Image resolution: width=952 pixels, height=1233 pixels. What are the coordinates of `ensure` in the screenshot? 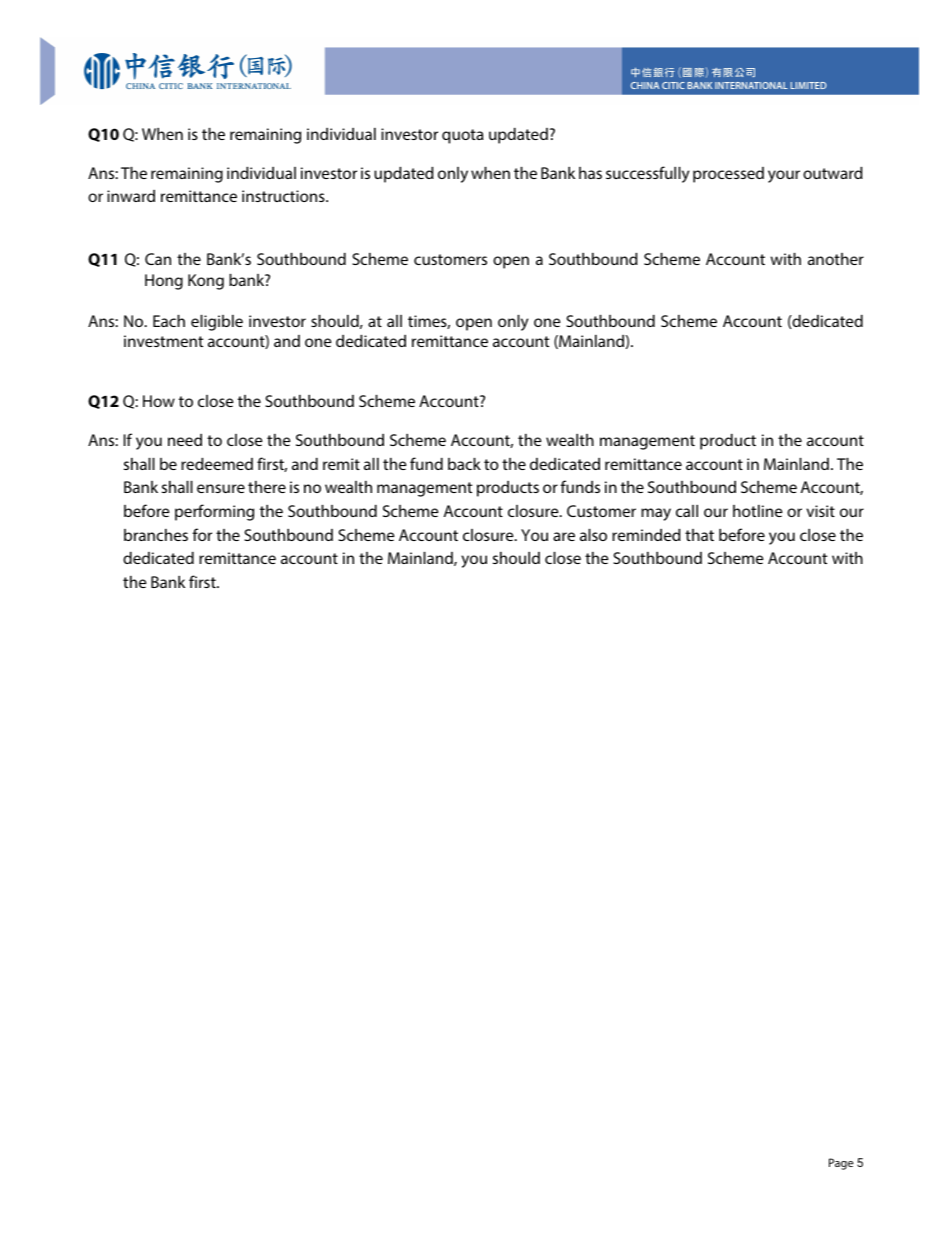 It's located at (221, 488).
